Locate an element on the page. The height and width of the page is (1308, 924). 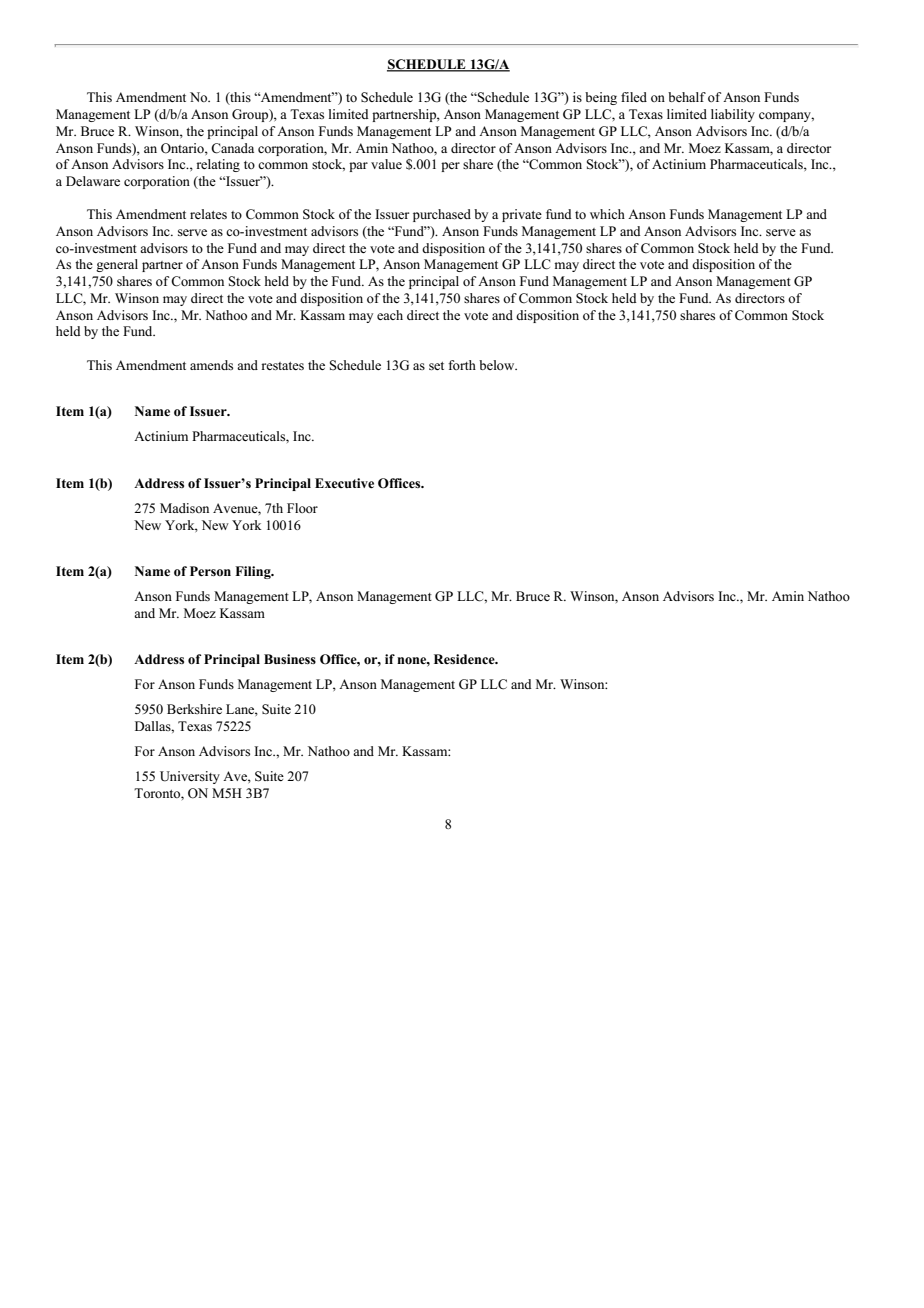
general is located at coordinates (117, 265).
